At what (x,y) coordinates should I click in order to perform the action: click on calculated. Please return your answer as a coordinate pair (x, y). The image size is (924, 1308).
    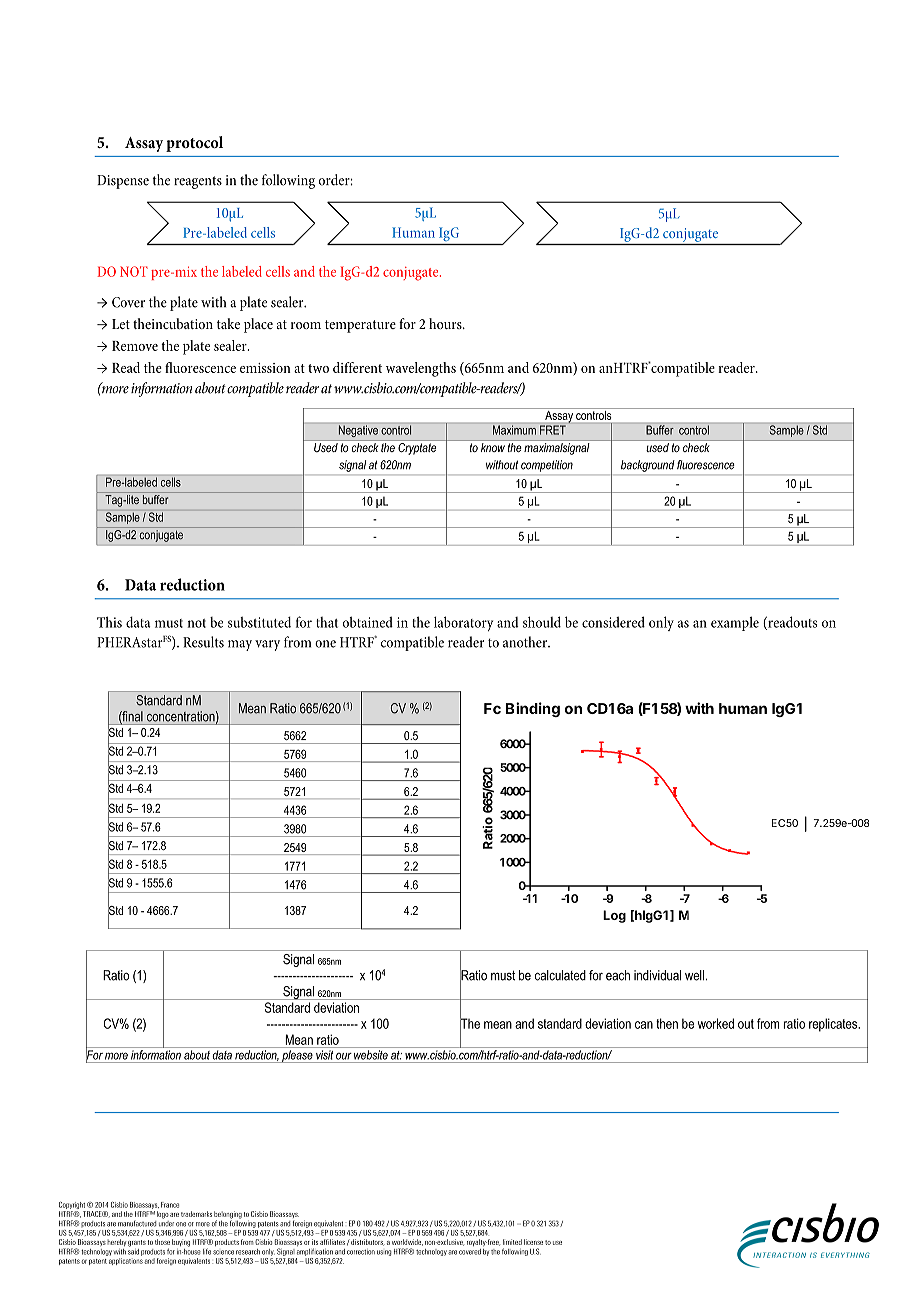
    Looking at the image, I should click on (560, 975).
